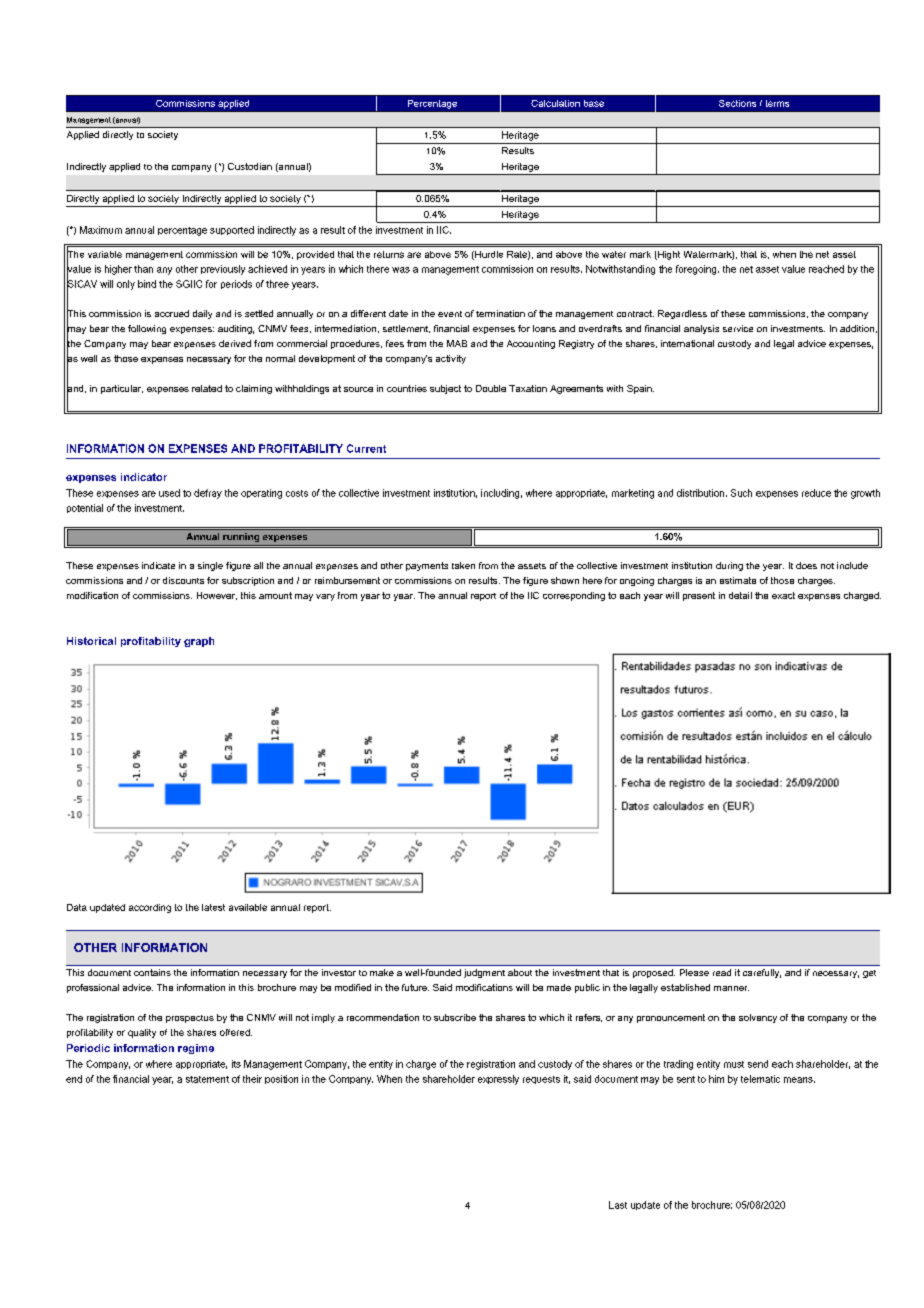 The height and width of the screenshot is (1308, 924). Describe the element at coordinates (741, 493) in the screenshot. I see `Such` at that location.
